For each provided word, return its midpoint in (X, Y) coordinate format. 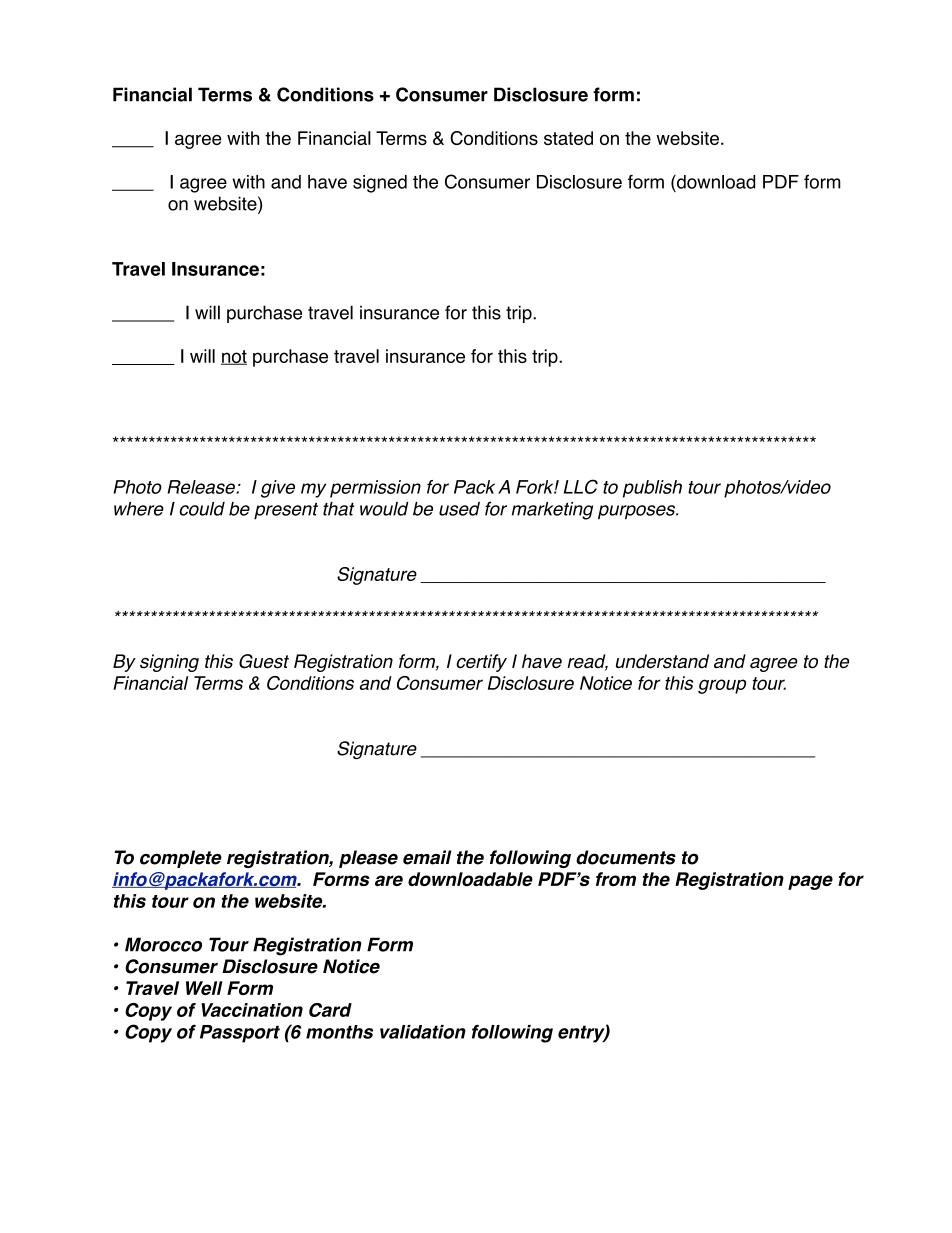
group (722, 686)
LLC (581, 486)
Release (202, 487)
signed (380, 184)
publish (652, 489)
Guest (264, 661)
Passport (240, 1034)
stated (568, 138)
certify (481, 663)
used (459, 509)
